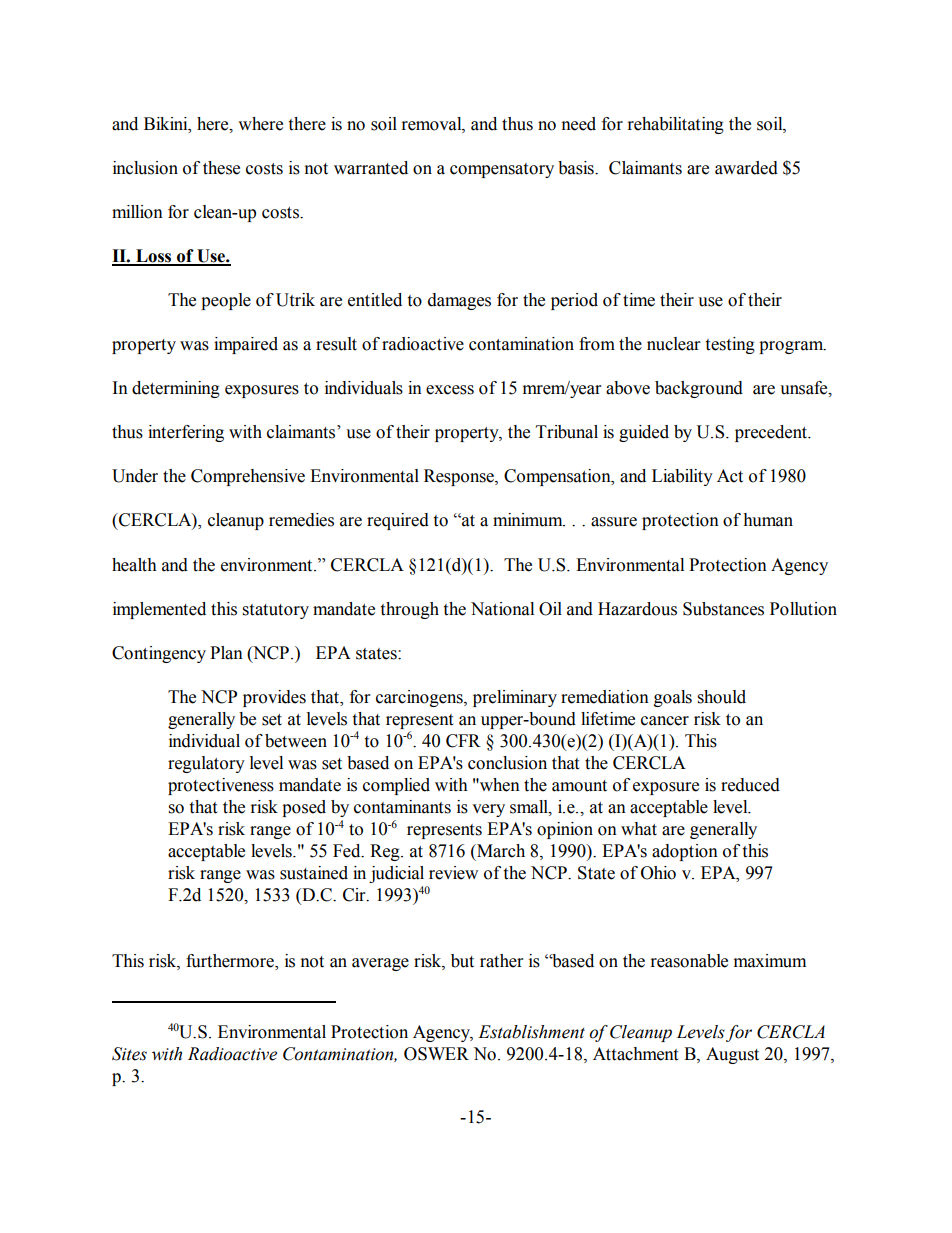 The height and width of the image is (1233, 952). I want to click on implemented, so click(159, 610).
